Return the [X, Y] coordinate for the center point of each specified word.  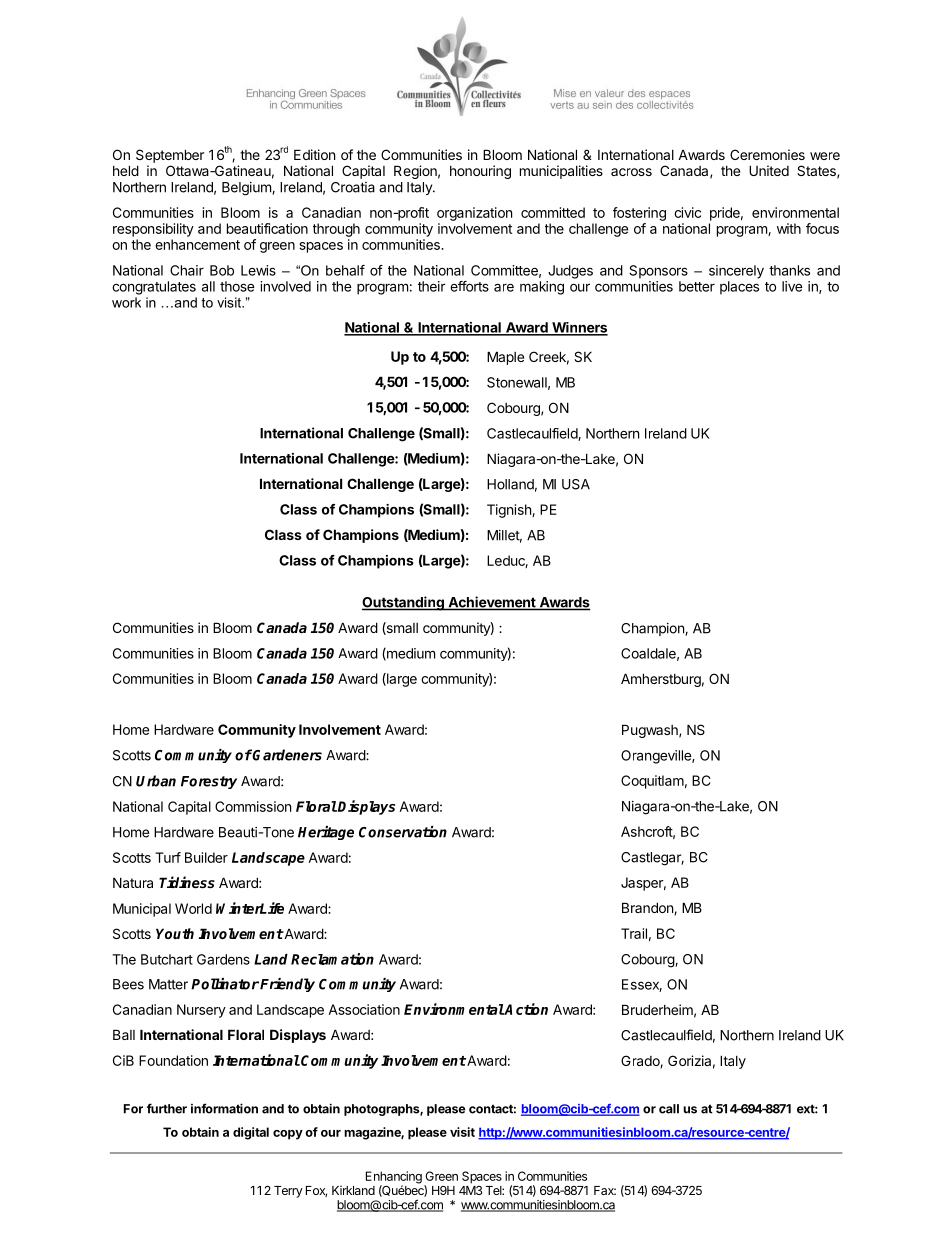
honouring [480, 172]
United [769, 170]
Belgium [247, 189]
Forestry [209, 782]
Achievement [492, 603]
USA [576, 484]
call [669, 1109]
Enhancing [394, 1178]
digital [251, 1133]
